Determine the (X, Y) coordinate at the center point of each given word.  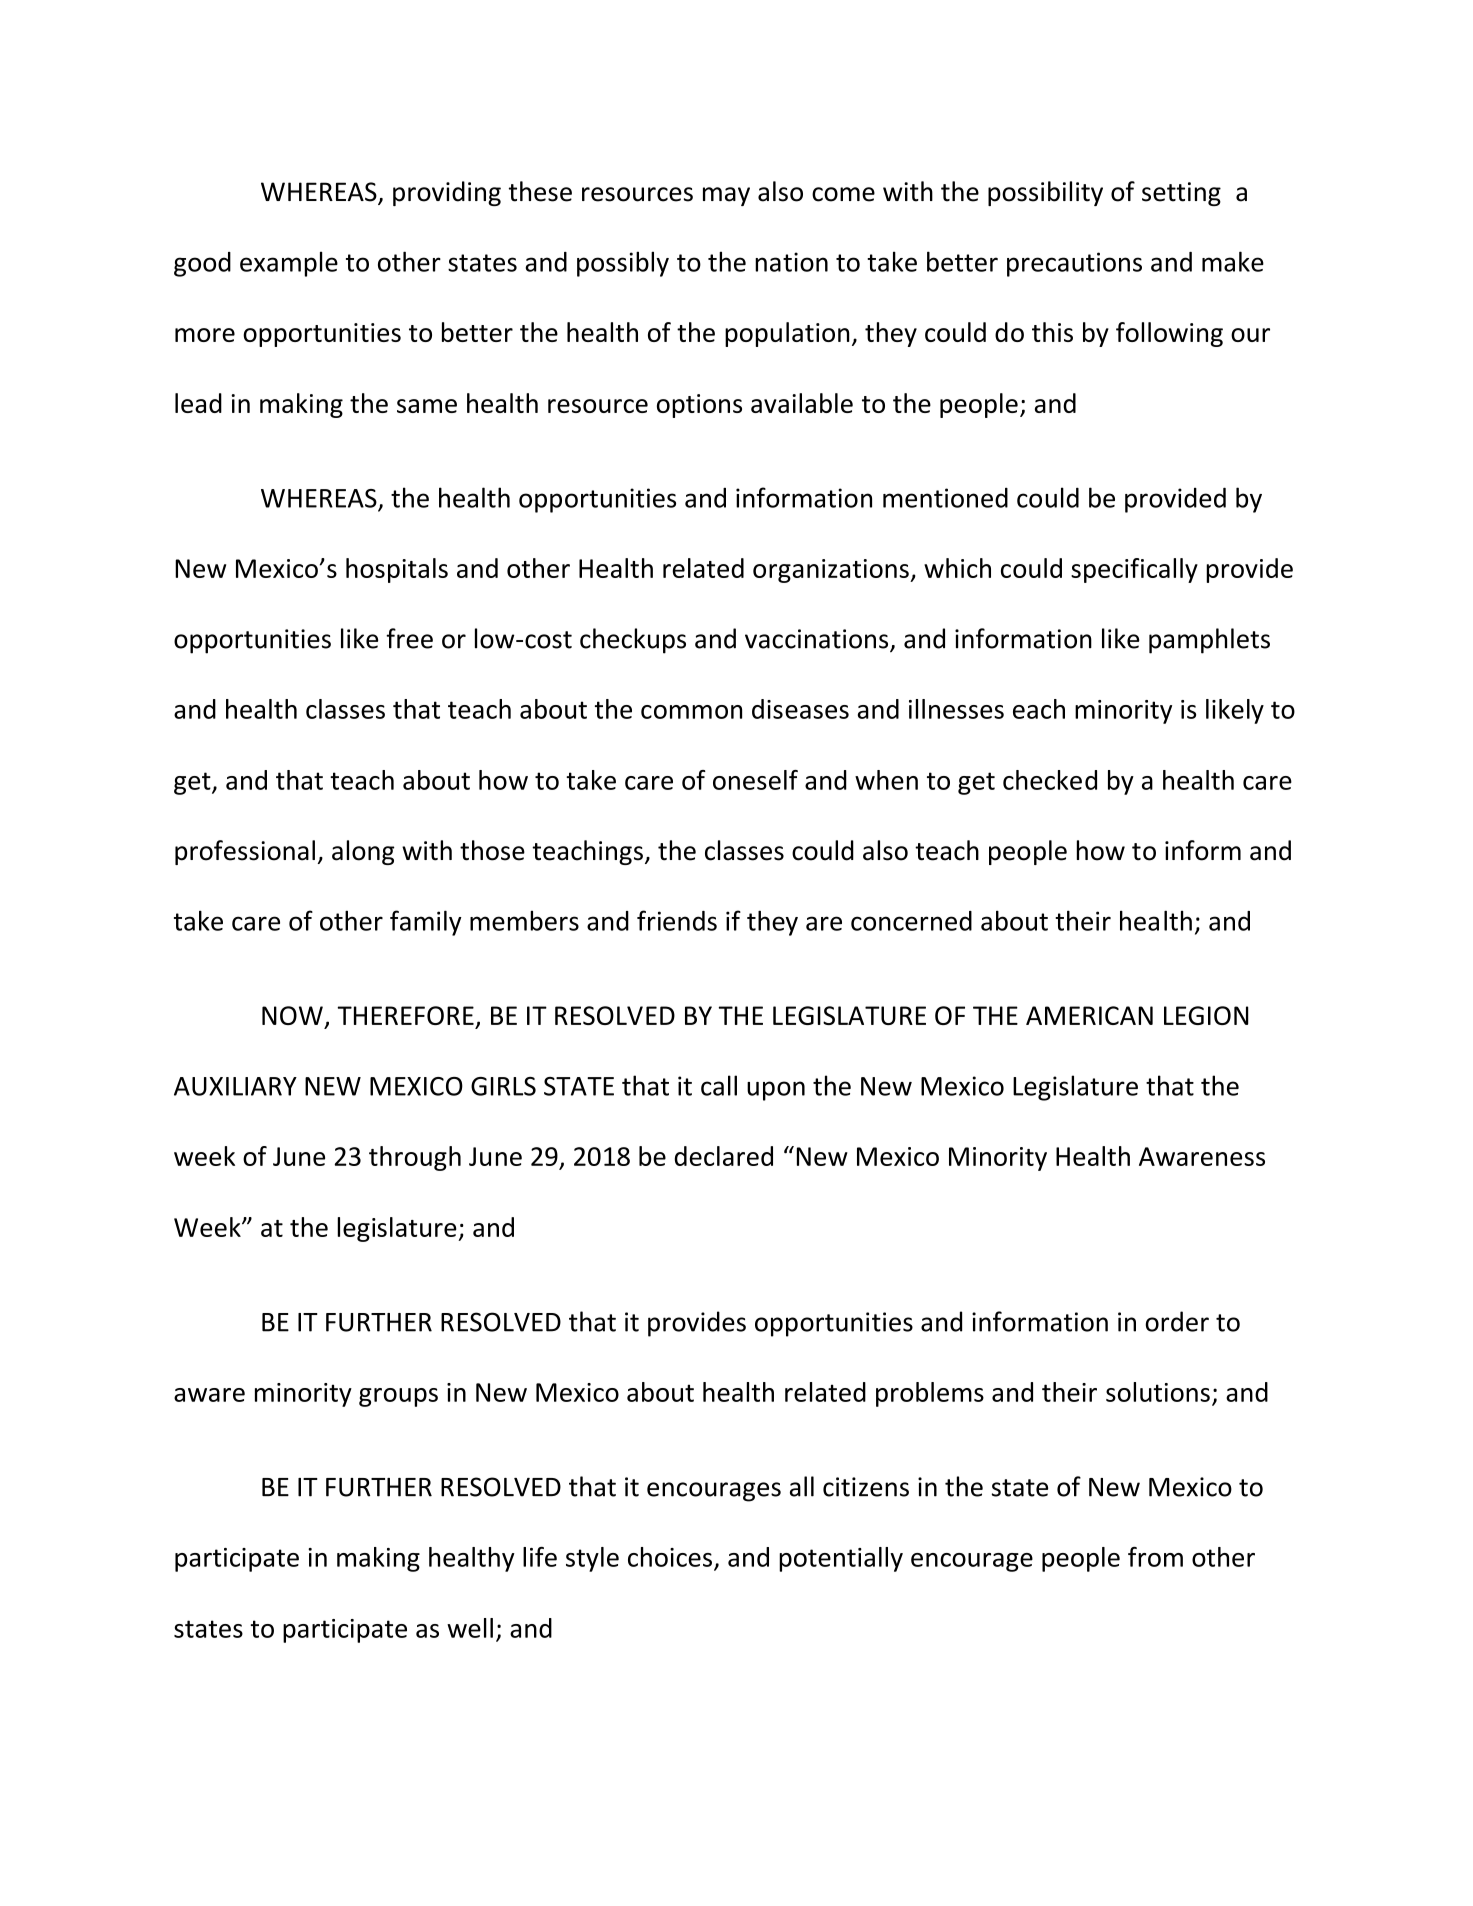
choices (670, 1557)
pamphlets (1209, 641)
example (289, 264)
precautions (1074, 264)
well (470, 1628)
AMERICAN (1089, 1015)
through (415, 1158)
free (409, 638)
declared (724, 1156)
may (726, 196)
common (691, 712)
